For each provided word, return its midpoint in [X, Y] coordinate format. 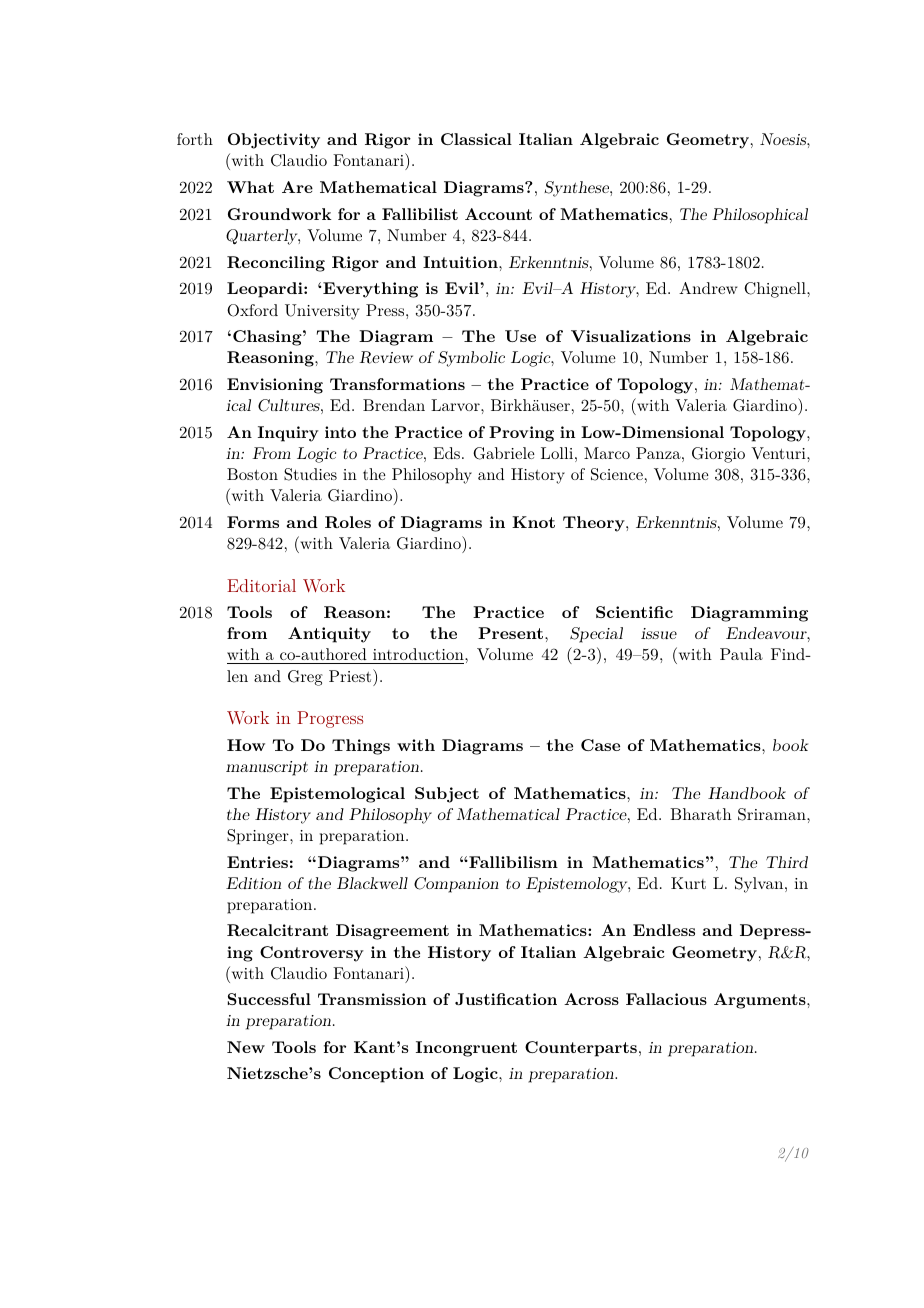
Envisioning [275, 386]
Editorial [261, 585]
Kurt [688, 883]
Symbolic [471, 359]
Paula [741, 654]
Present [510, 633]
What [250, 187]
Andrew [708, 288]
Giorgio [718, 455]
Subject [447, 795]
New [246, 1047]
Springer [259, 837]
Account [498, 214]
